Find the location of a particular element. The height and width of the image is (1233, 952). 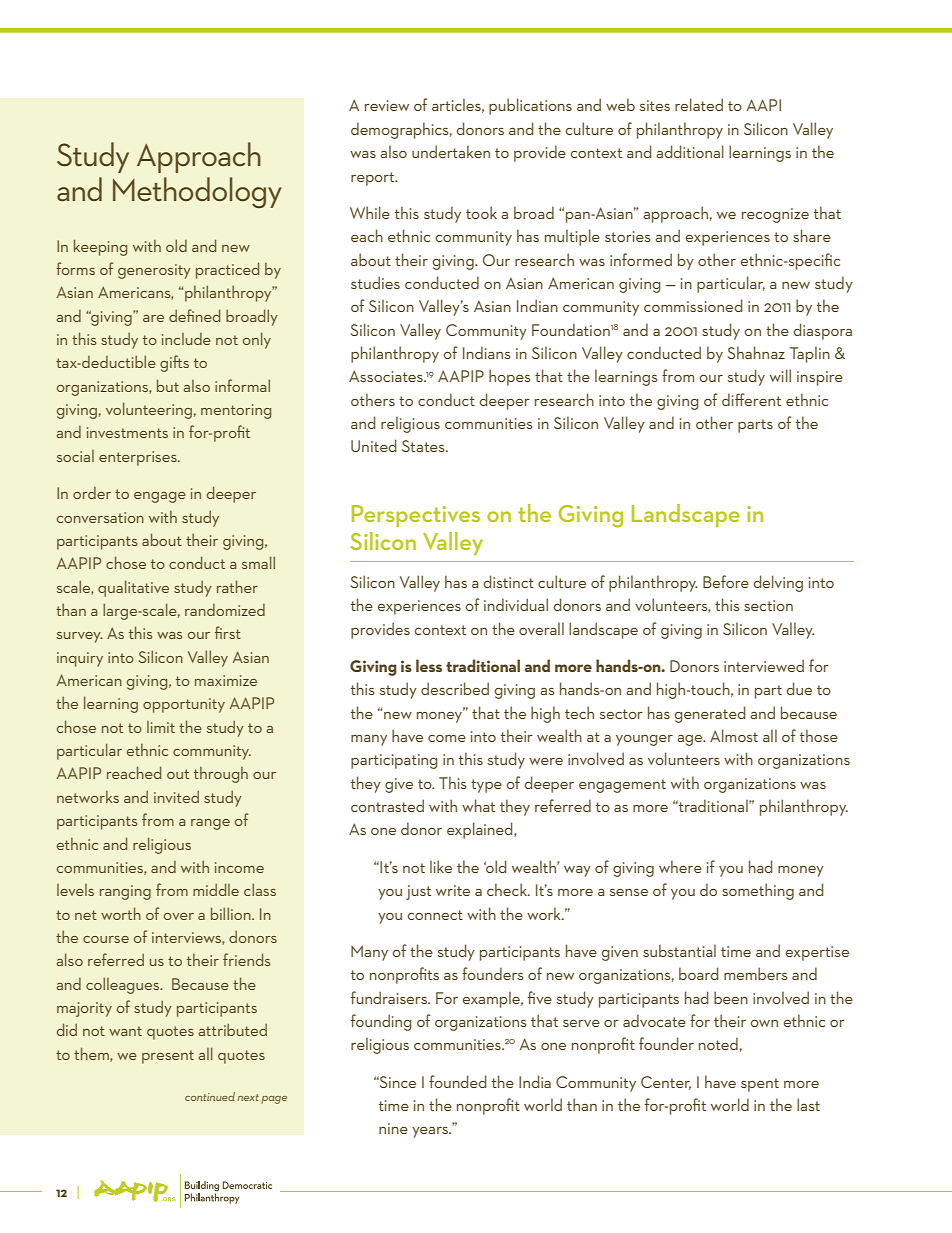

hopes is located at coordinates (509, 377).
